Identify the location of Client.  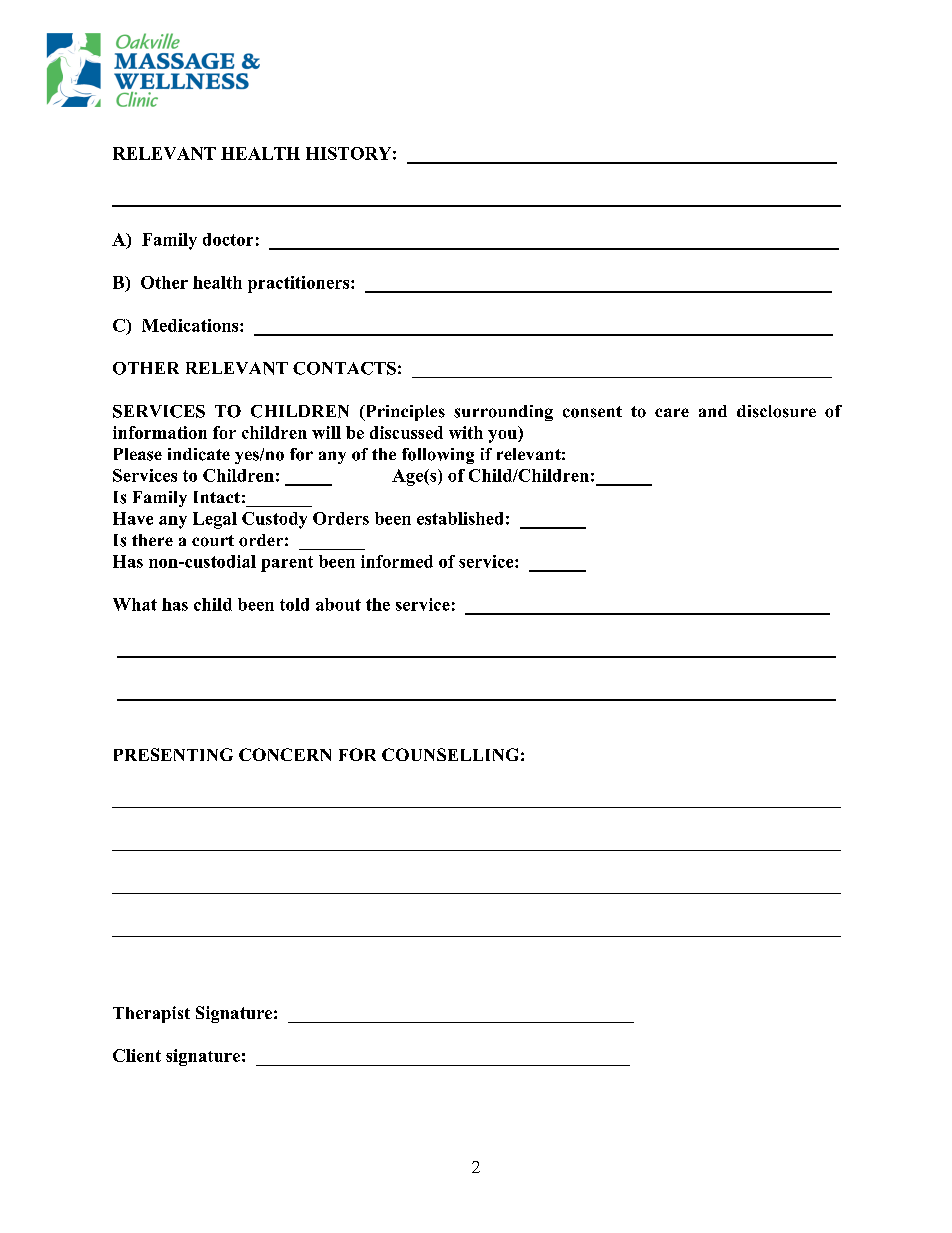
(137, 1055).
